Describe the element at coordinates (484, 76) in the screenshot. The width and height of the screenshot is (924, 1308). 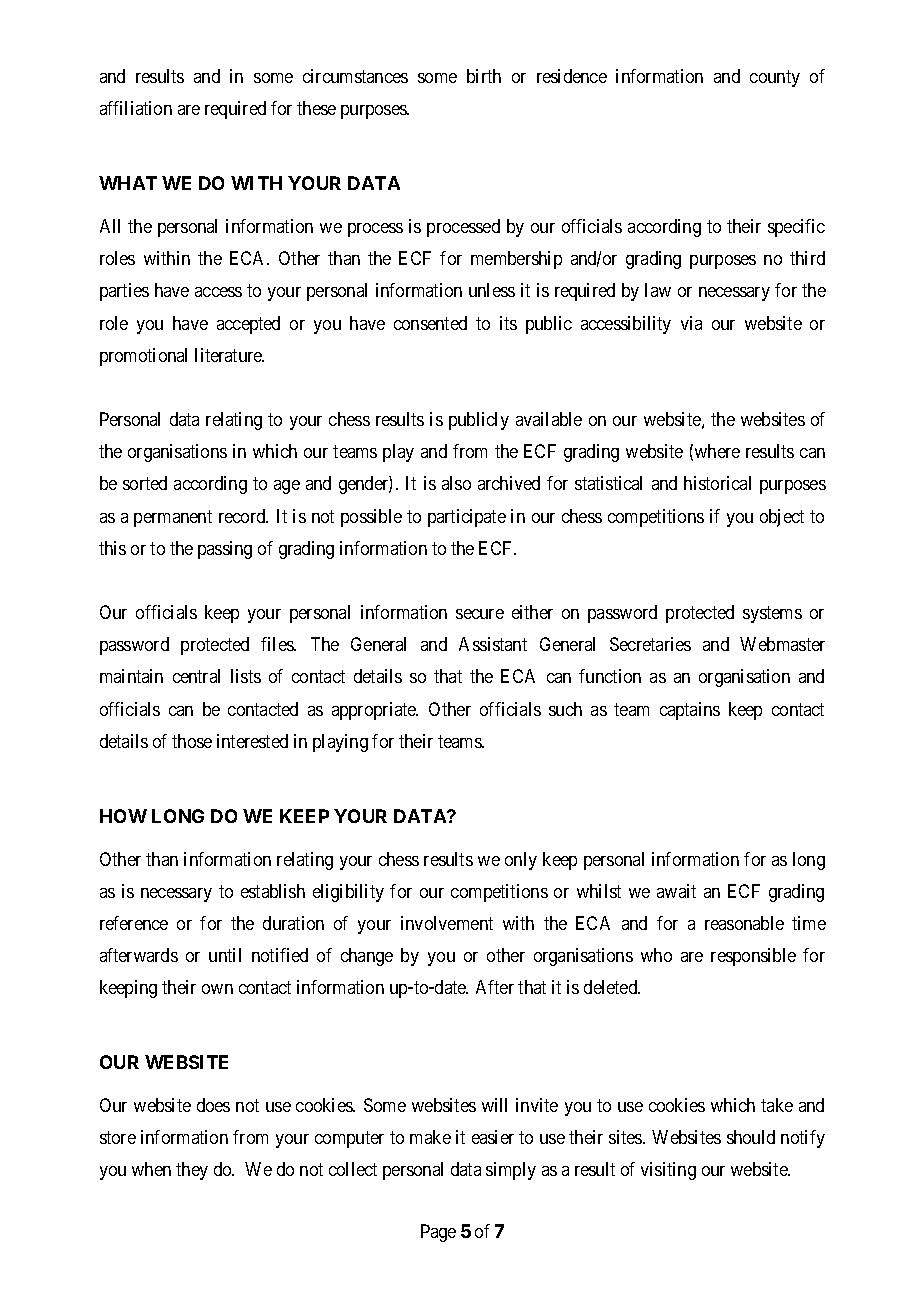
I see `birth` at that location.
